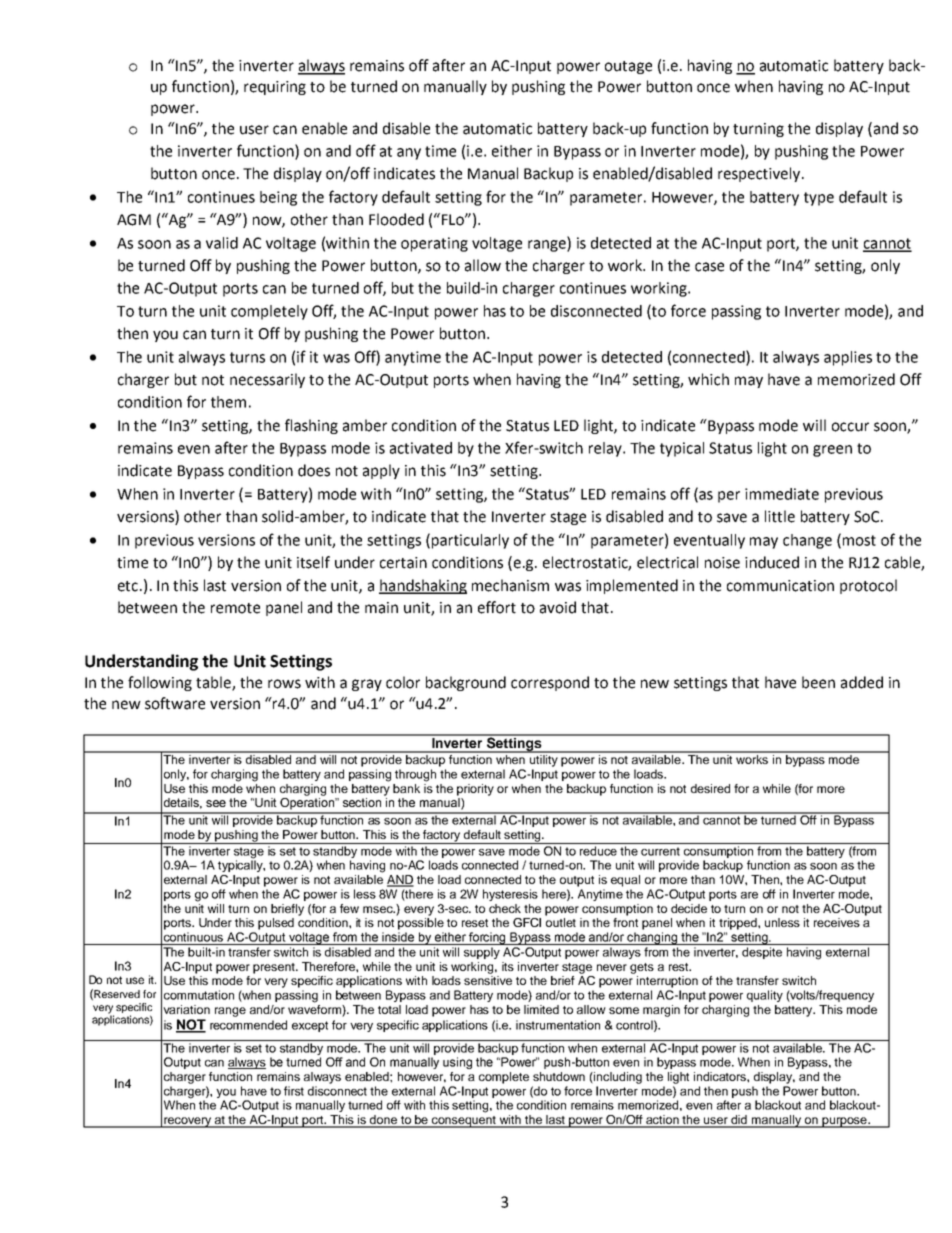  I want to click on first, so click(294, 1091).
